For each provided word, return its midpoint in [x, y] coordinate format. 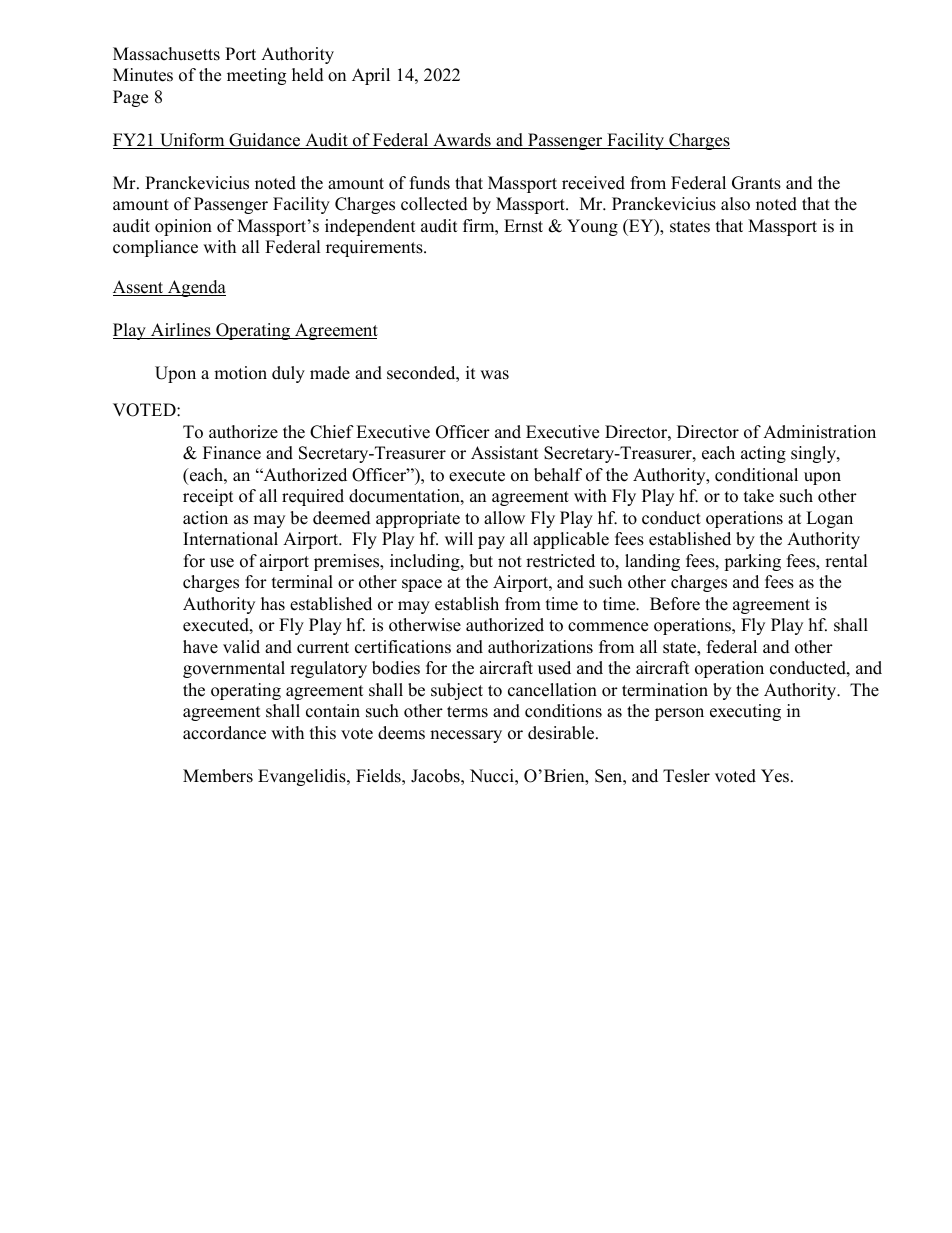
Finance [232, 453]
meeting [256, 76]
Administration [819, 432]
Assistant [505, 453]
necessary [466, 736]
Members [218, 776]
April [371, 76]
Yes [776, 776]
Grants [756, 183]
